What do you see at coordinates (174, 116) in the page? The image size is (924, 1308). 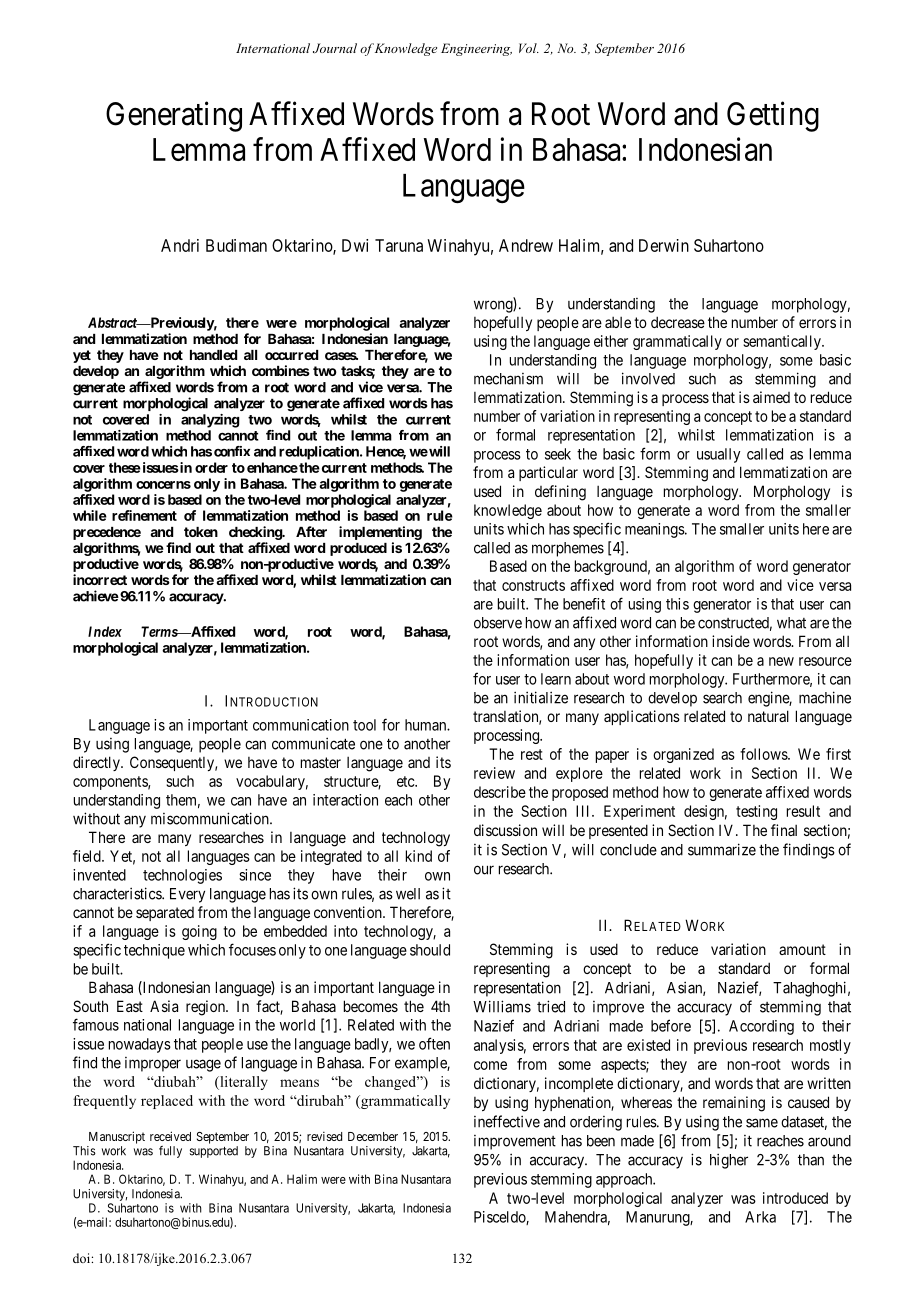 I see `Generating` at bounding box center [174, 116].
